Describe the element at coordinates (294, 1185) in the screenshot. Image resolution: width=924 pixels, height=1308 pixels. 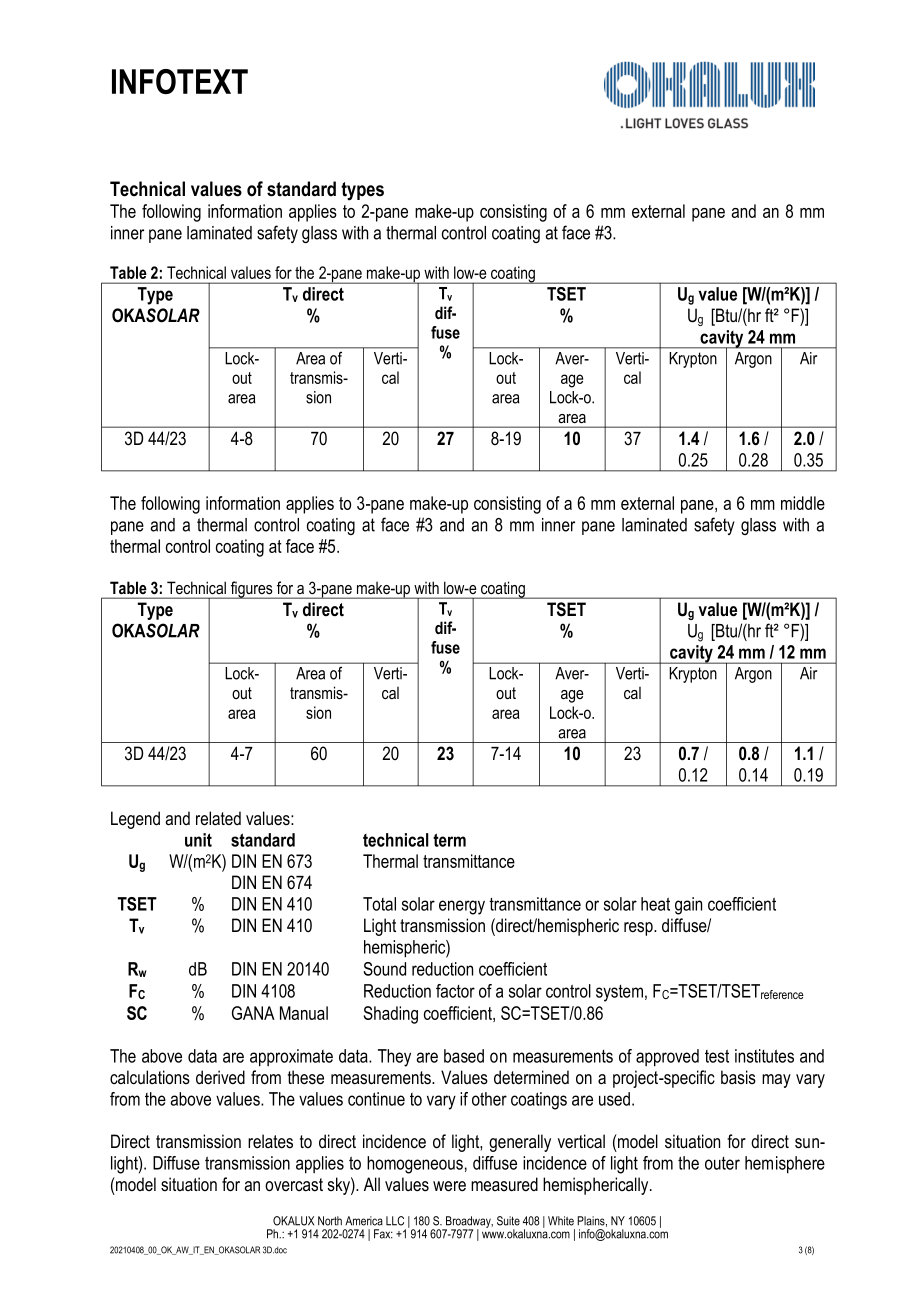
I see `overcast` at that location.
